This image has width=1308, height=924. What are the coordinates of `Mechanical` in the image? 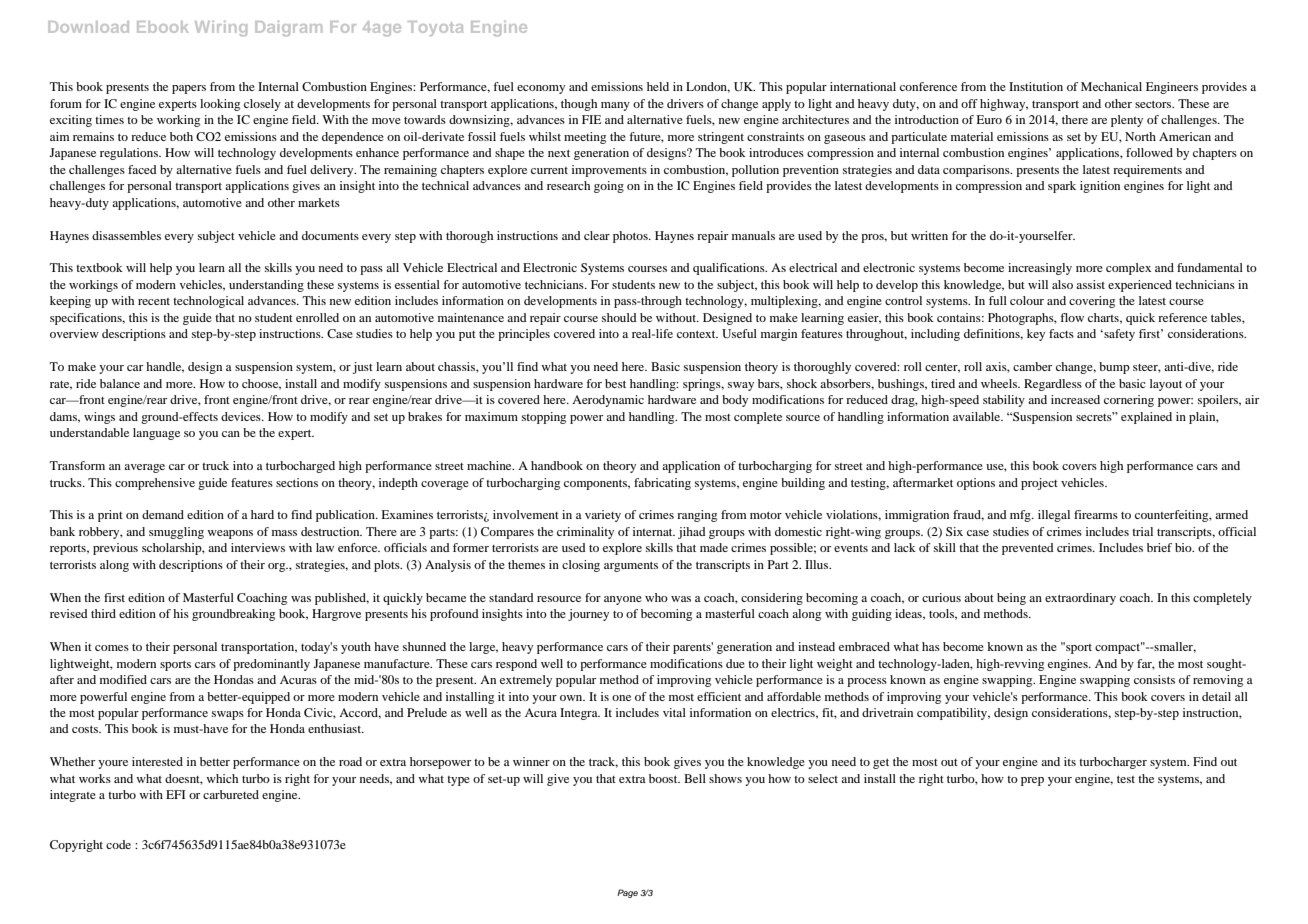 It's located at (1111, 86).
